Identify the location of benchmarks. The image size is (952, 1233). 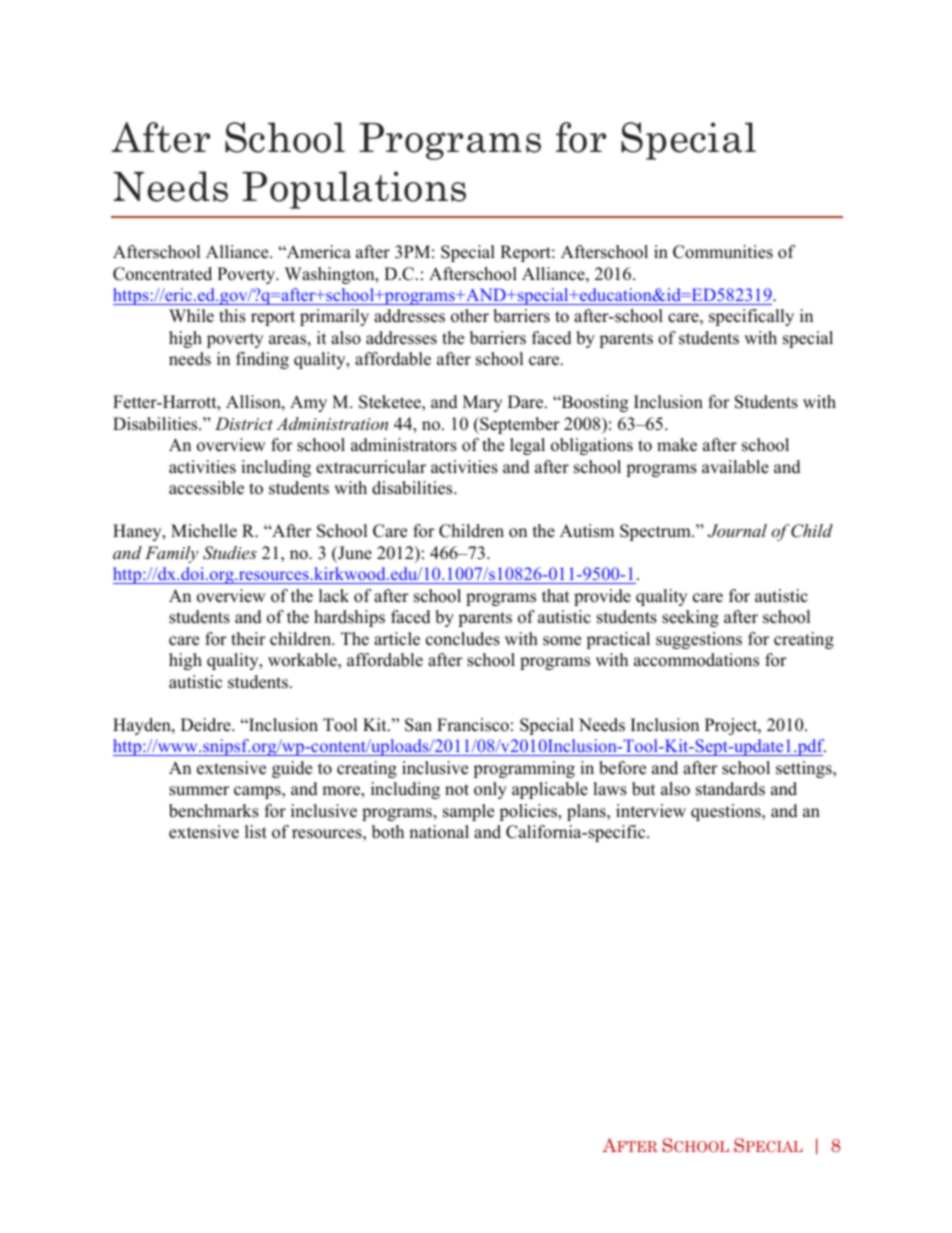
(214, 811).
